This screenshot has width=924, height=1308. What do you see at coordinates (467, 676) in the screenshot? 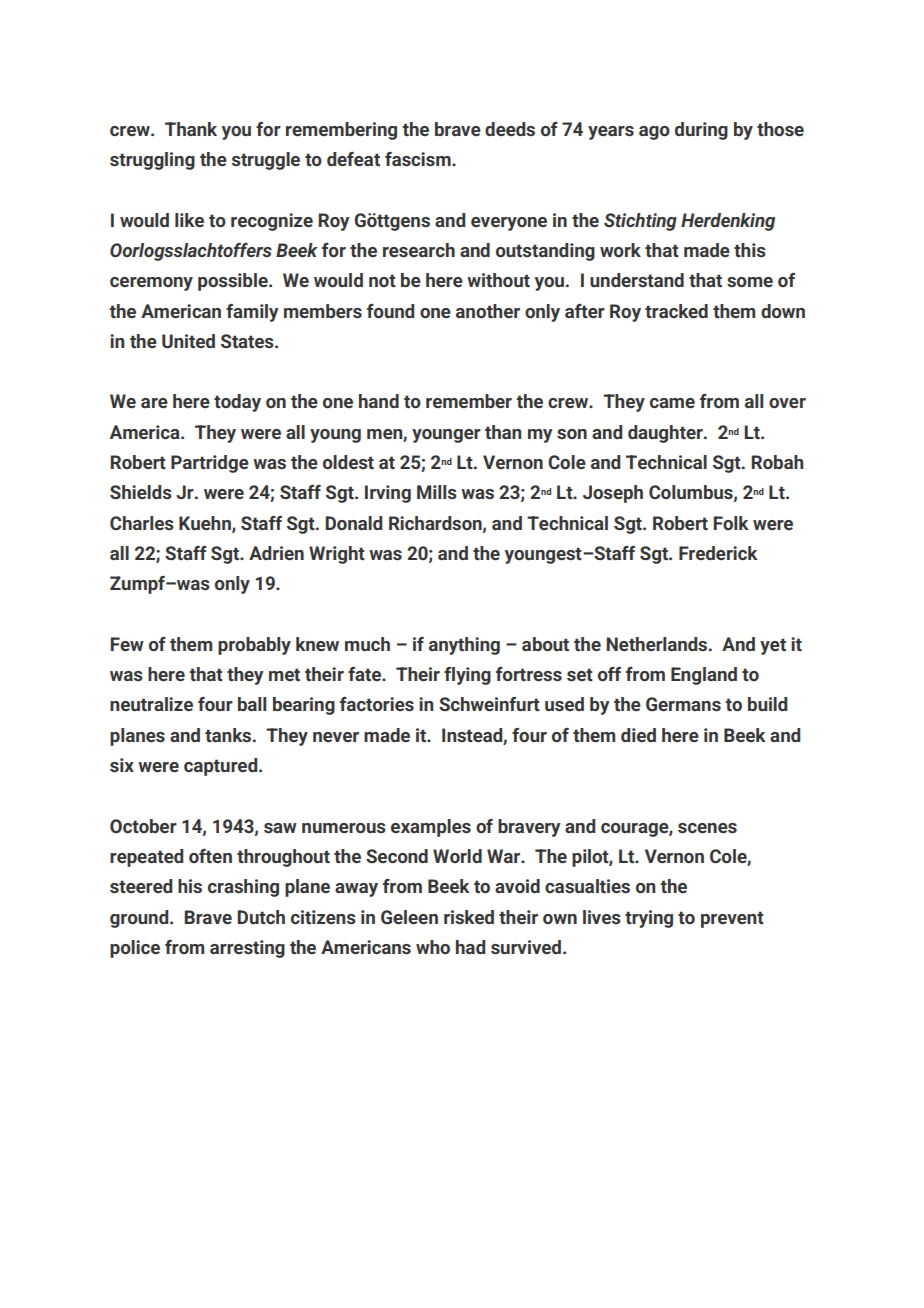
I see `flying` at bounding box center [467, 676].
